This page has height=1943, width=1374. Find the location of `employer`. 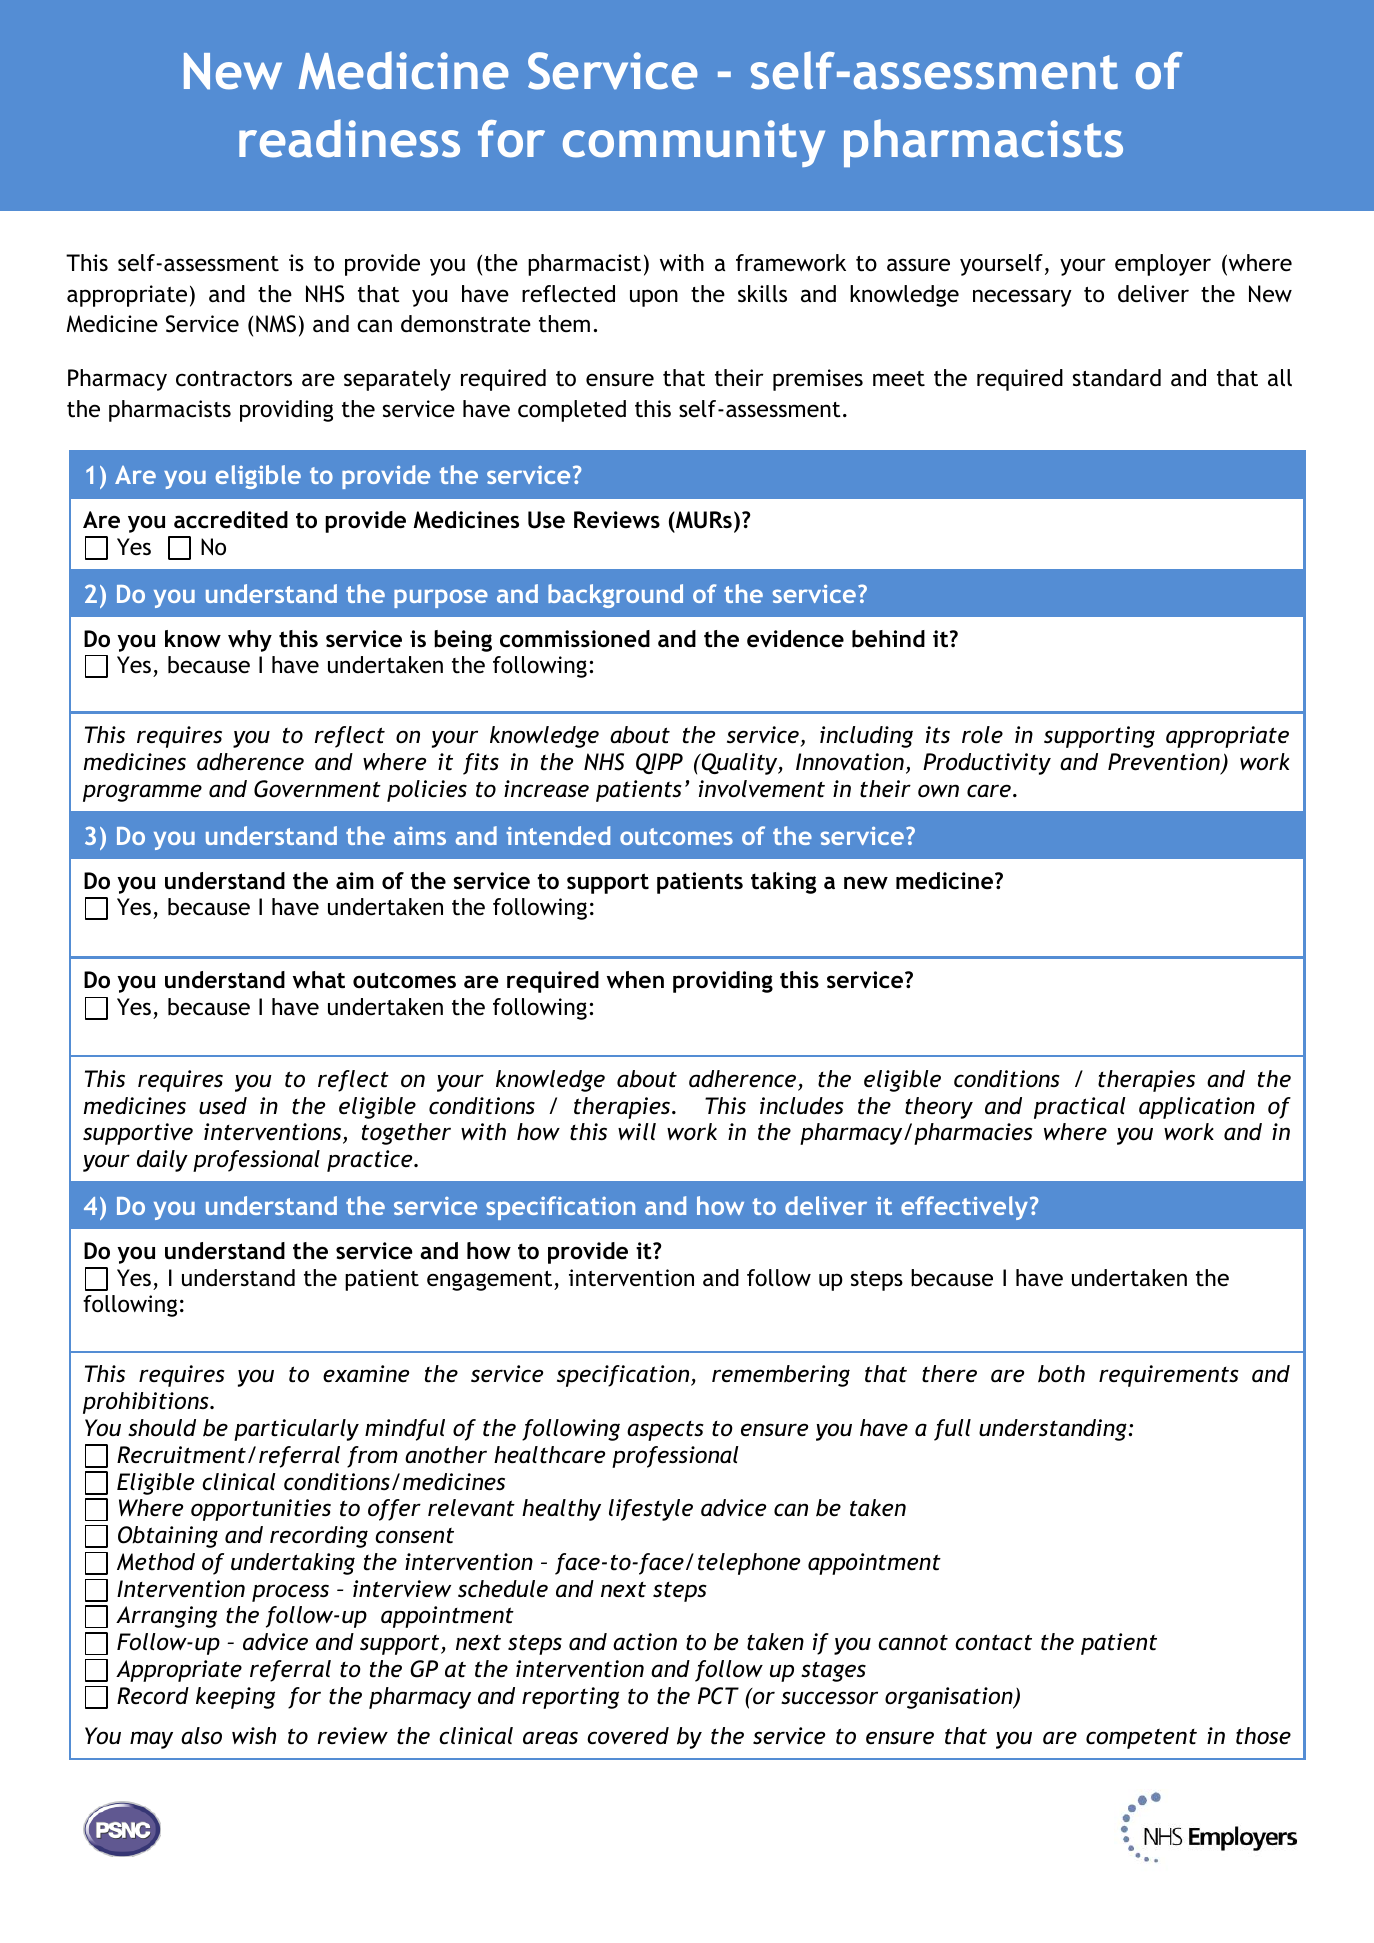

employer is located at coordinates (1163, 265).
